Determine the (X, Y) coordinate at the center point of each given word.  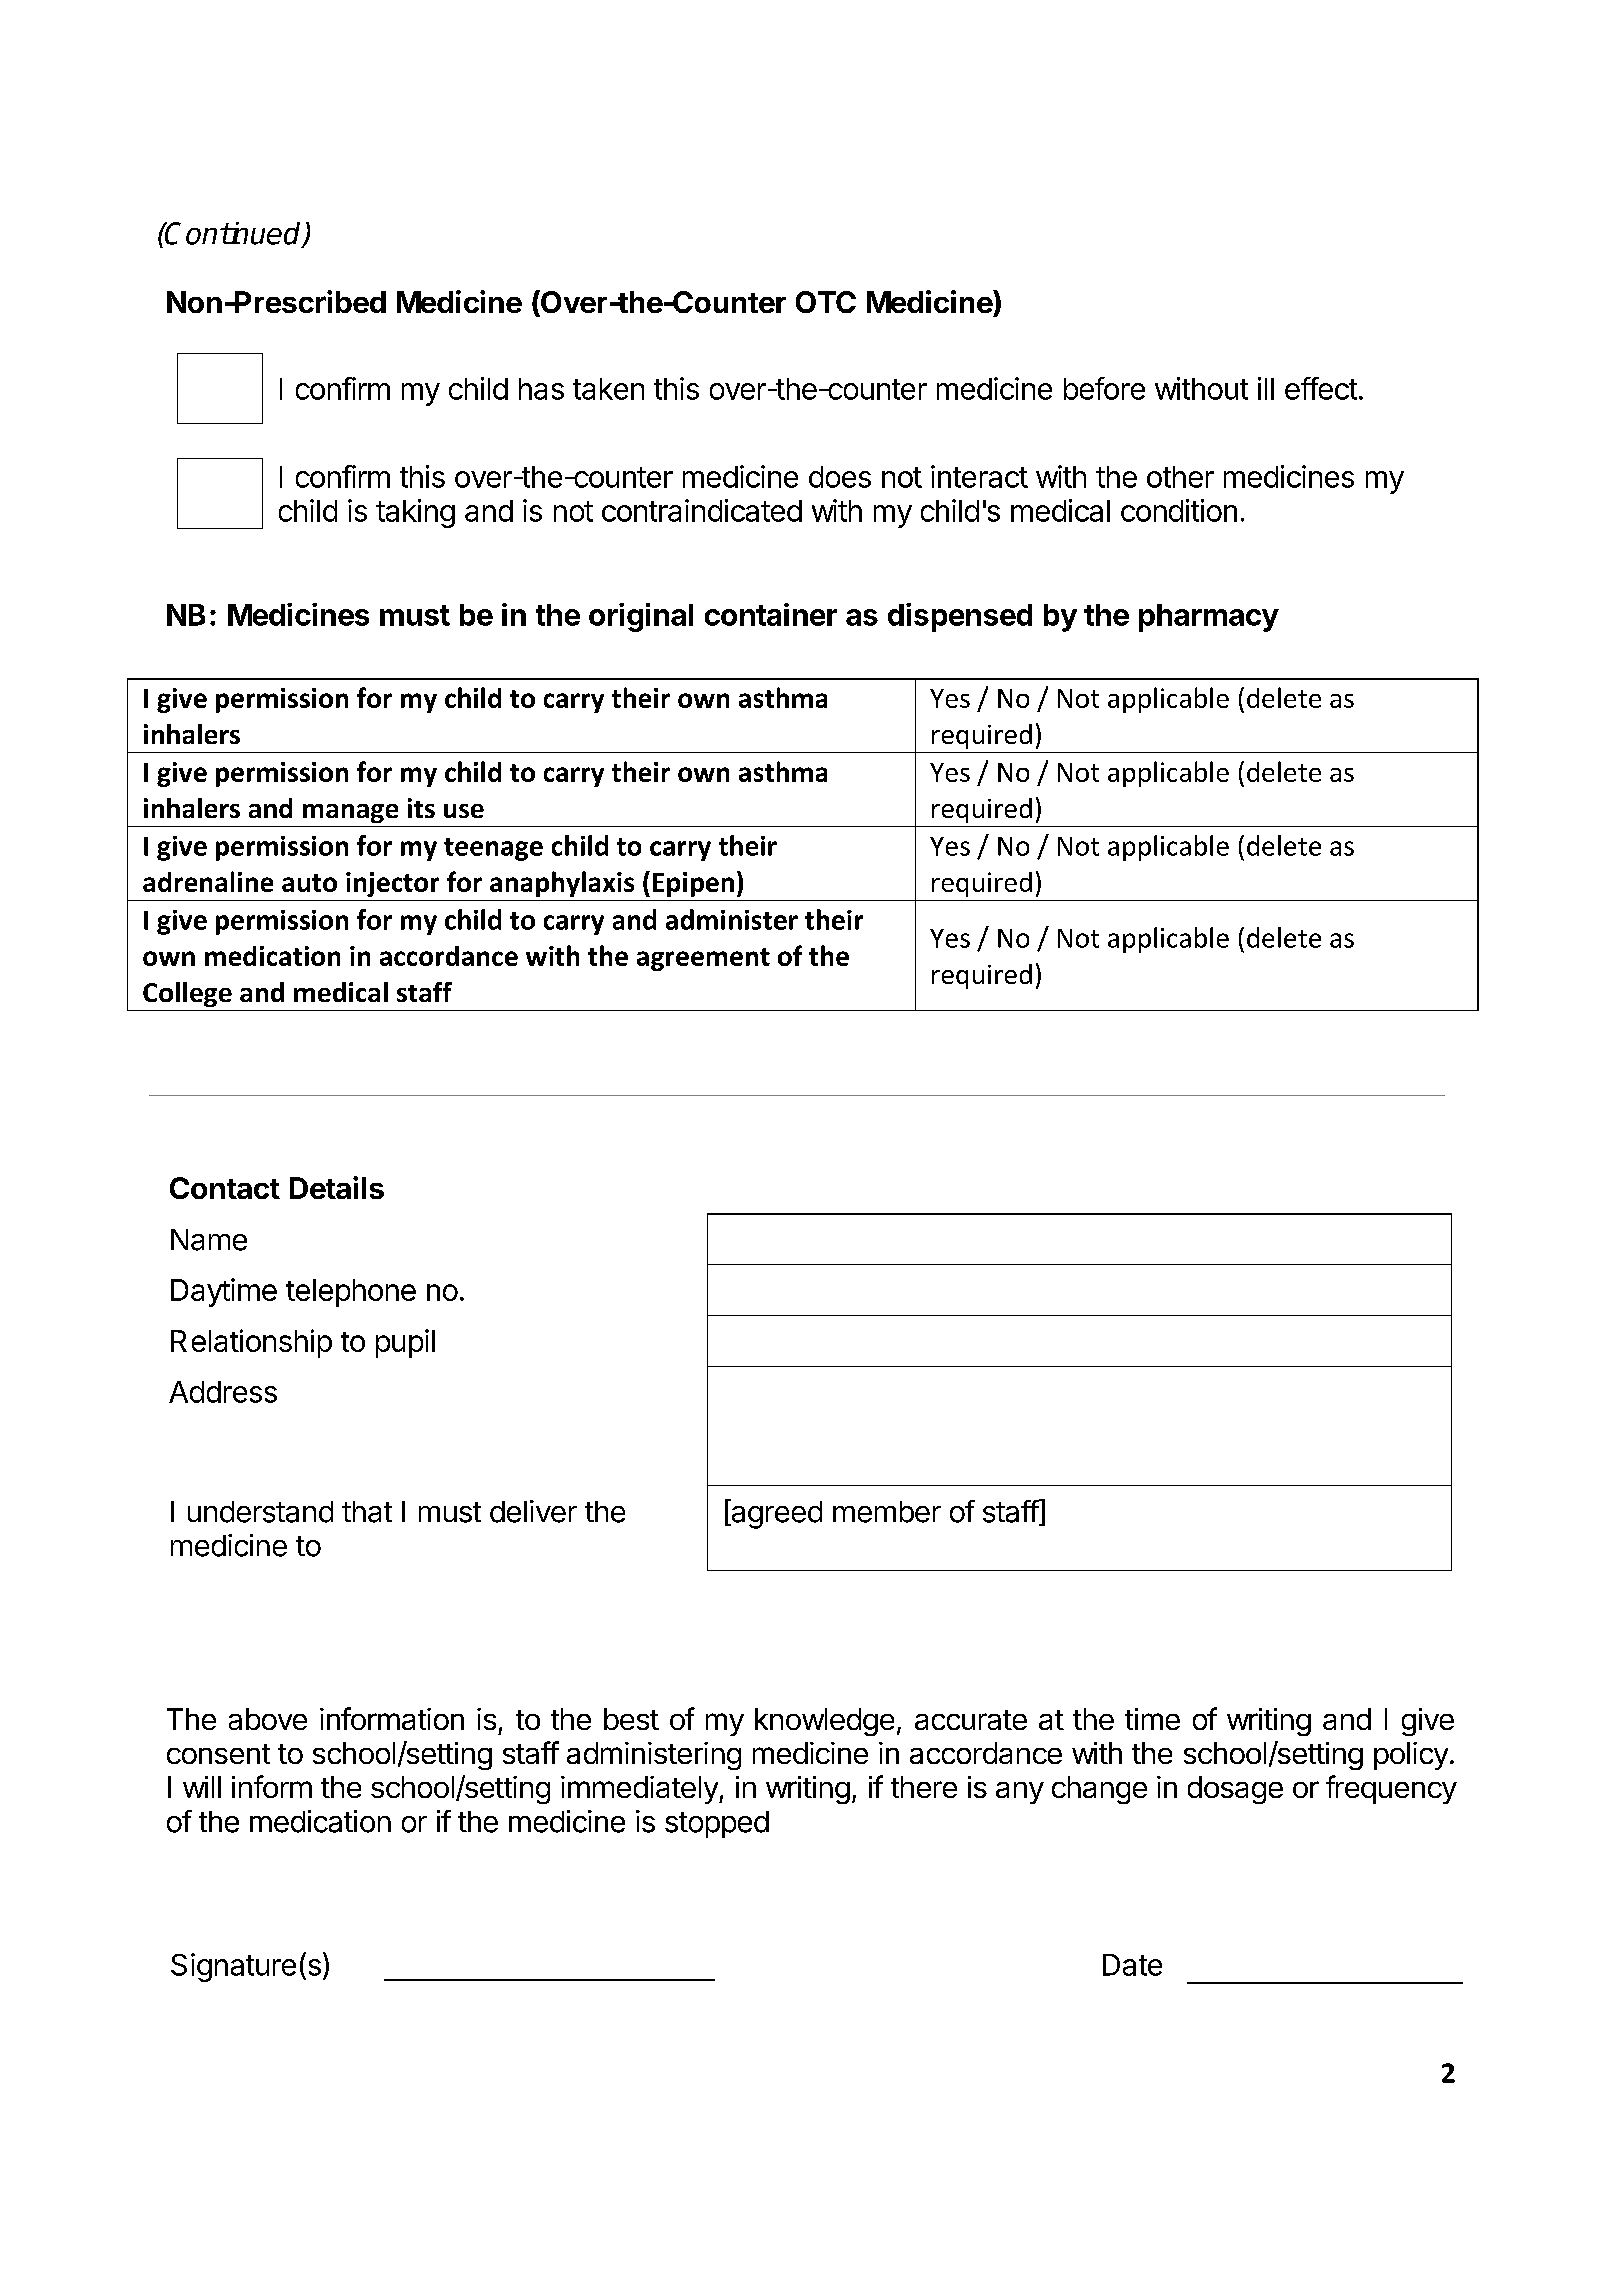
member (887, 1512)
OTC (826, 302)
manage (350, 813)
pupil (405, 1343)
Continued (234, 234)
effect (1321, 388)
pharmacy (1209, 618)
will (202, 1787)
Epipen (693, 884)
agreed (775, 1514)
